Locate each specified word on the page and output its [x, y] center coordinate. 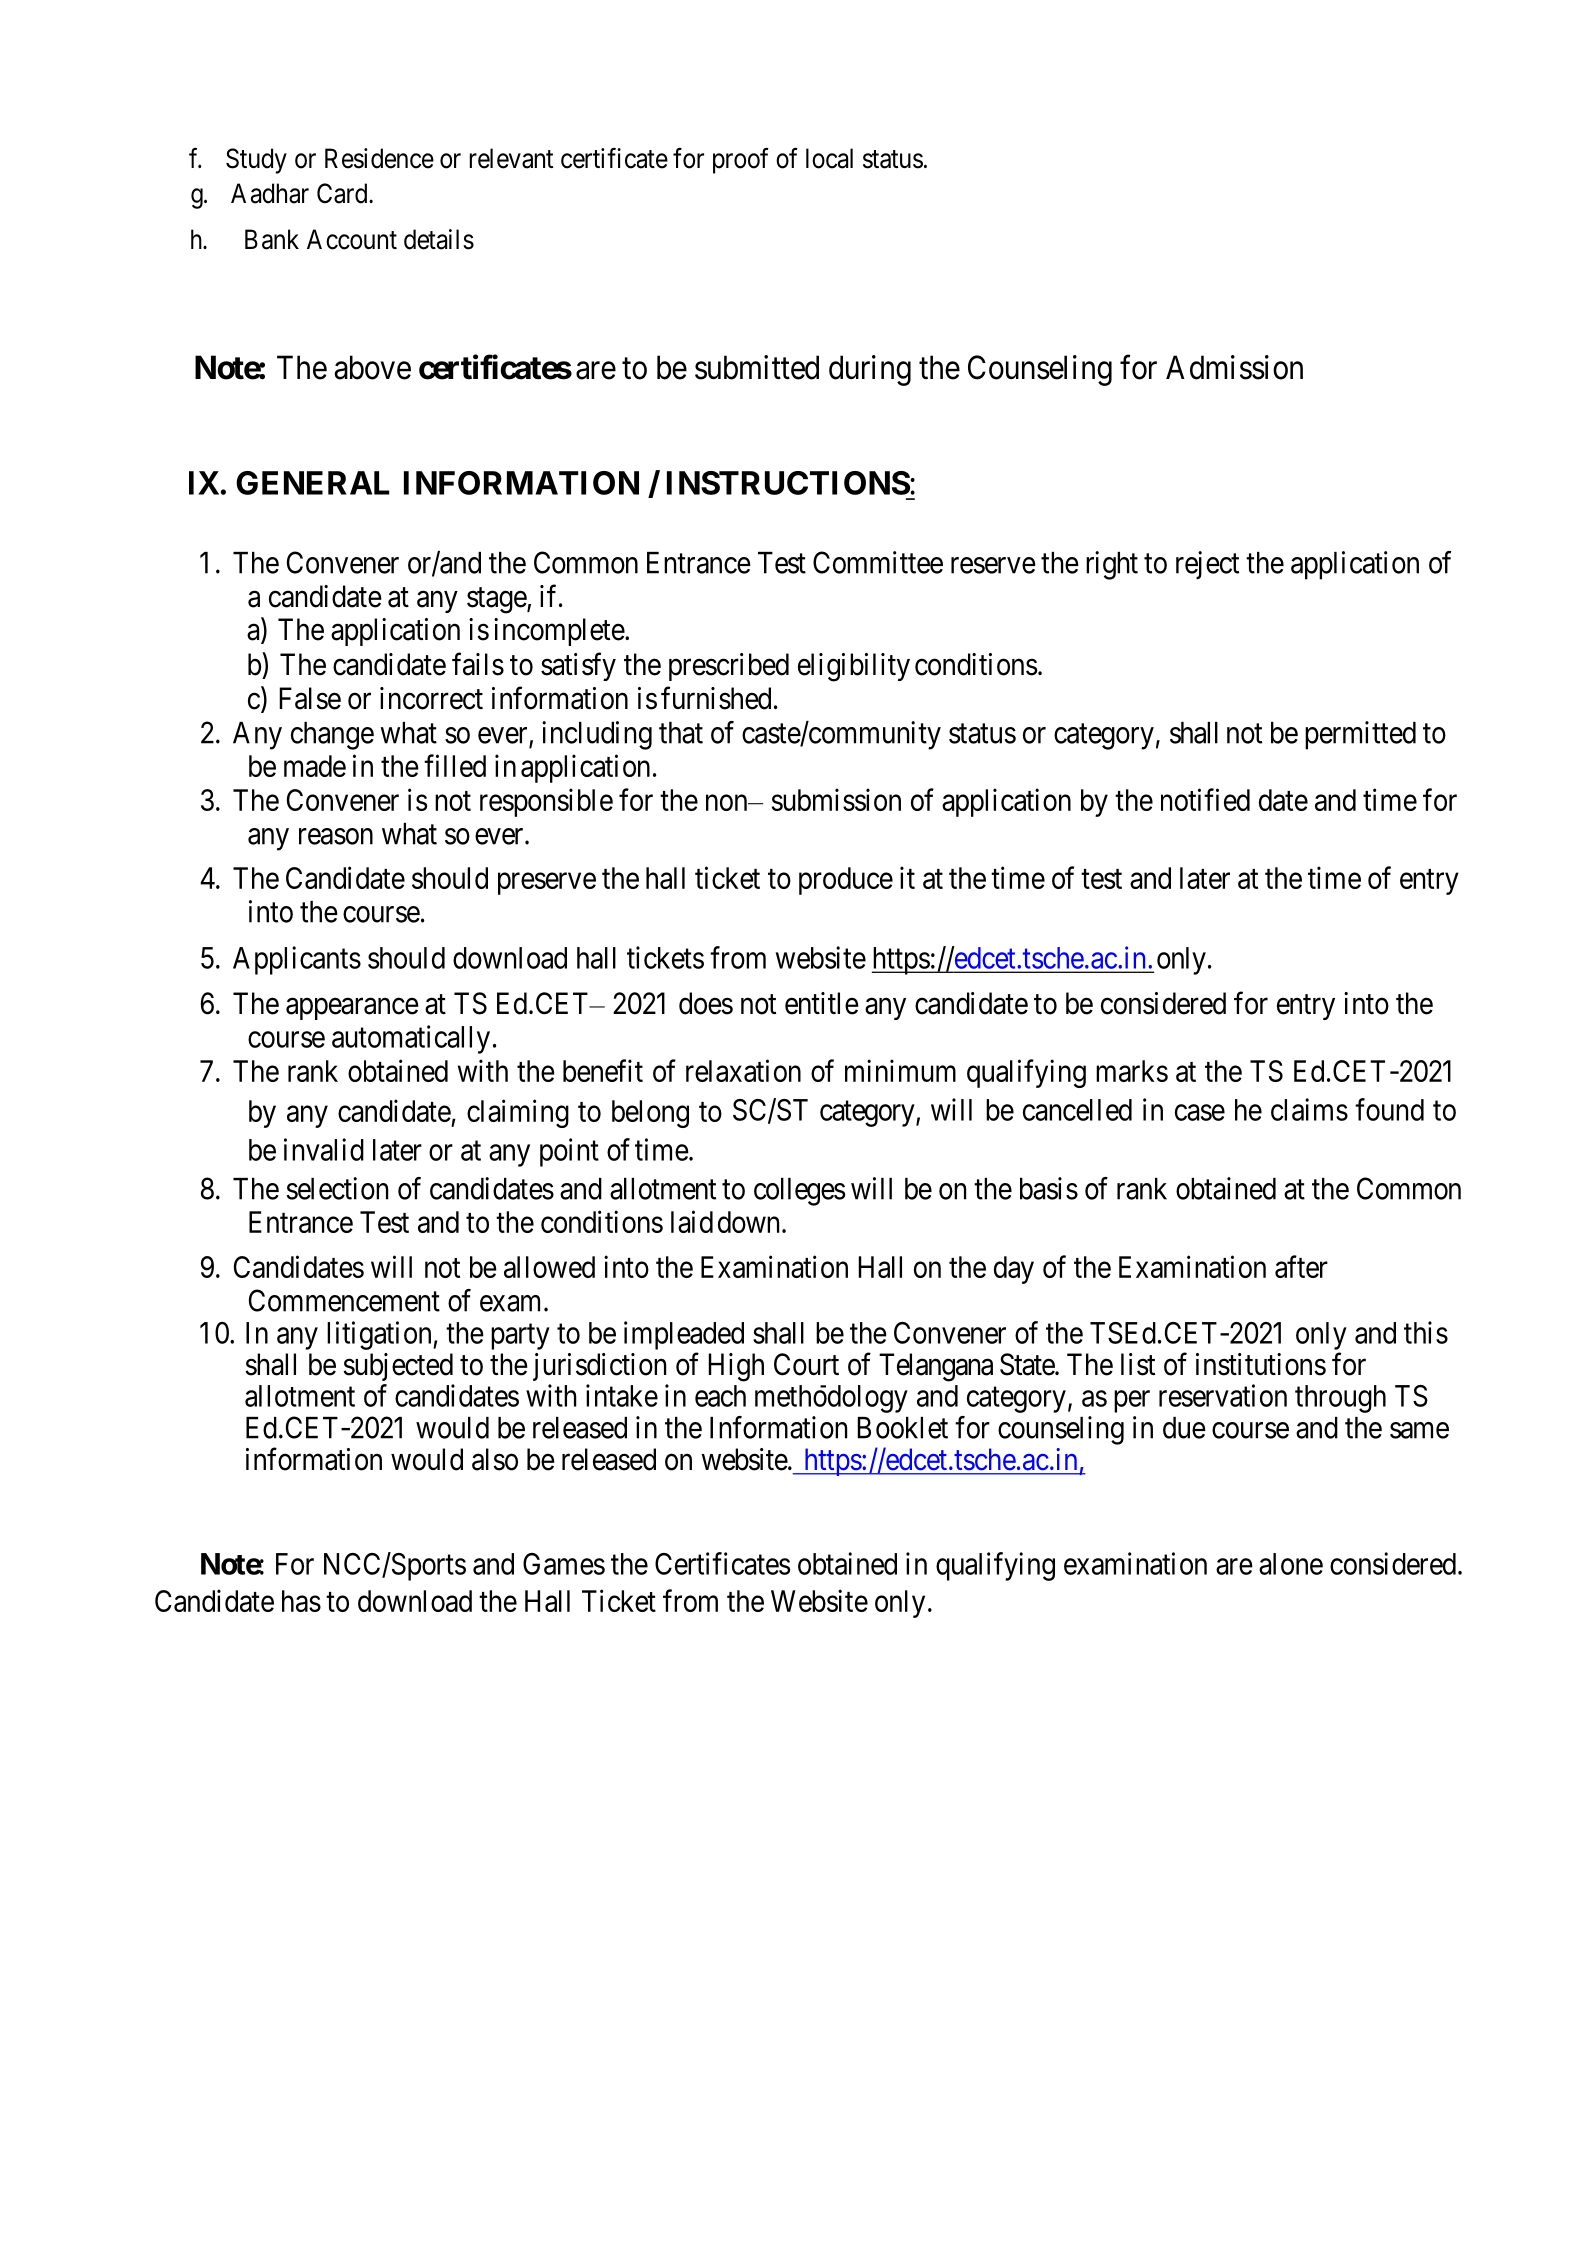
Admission [1234, 367]
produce [846, 881]
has [301, 1601]
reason [336, 836]
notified [1205, 799]
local [829, 158]
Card [343, 193]
